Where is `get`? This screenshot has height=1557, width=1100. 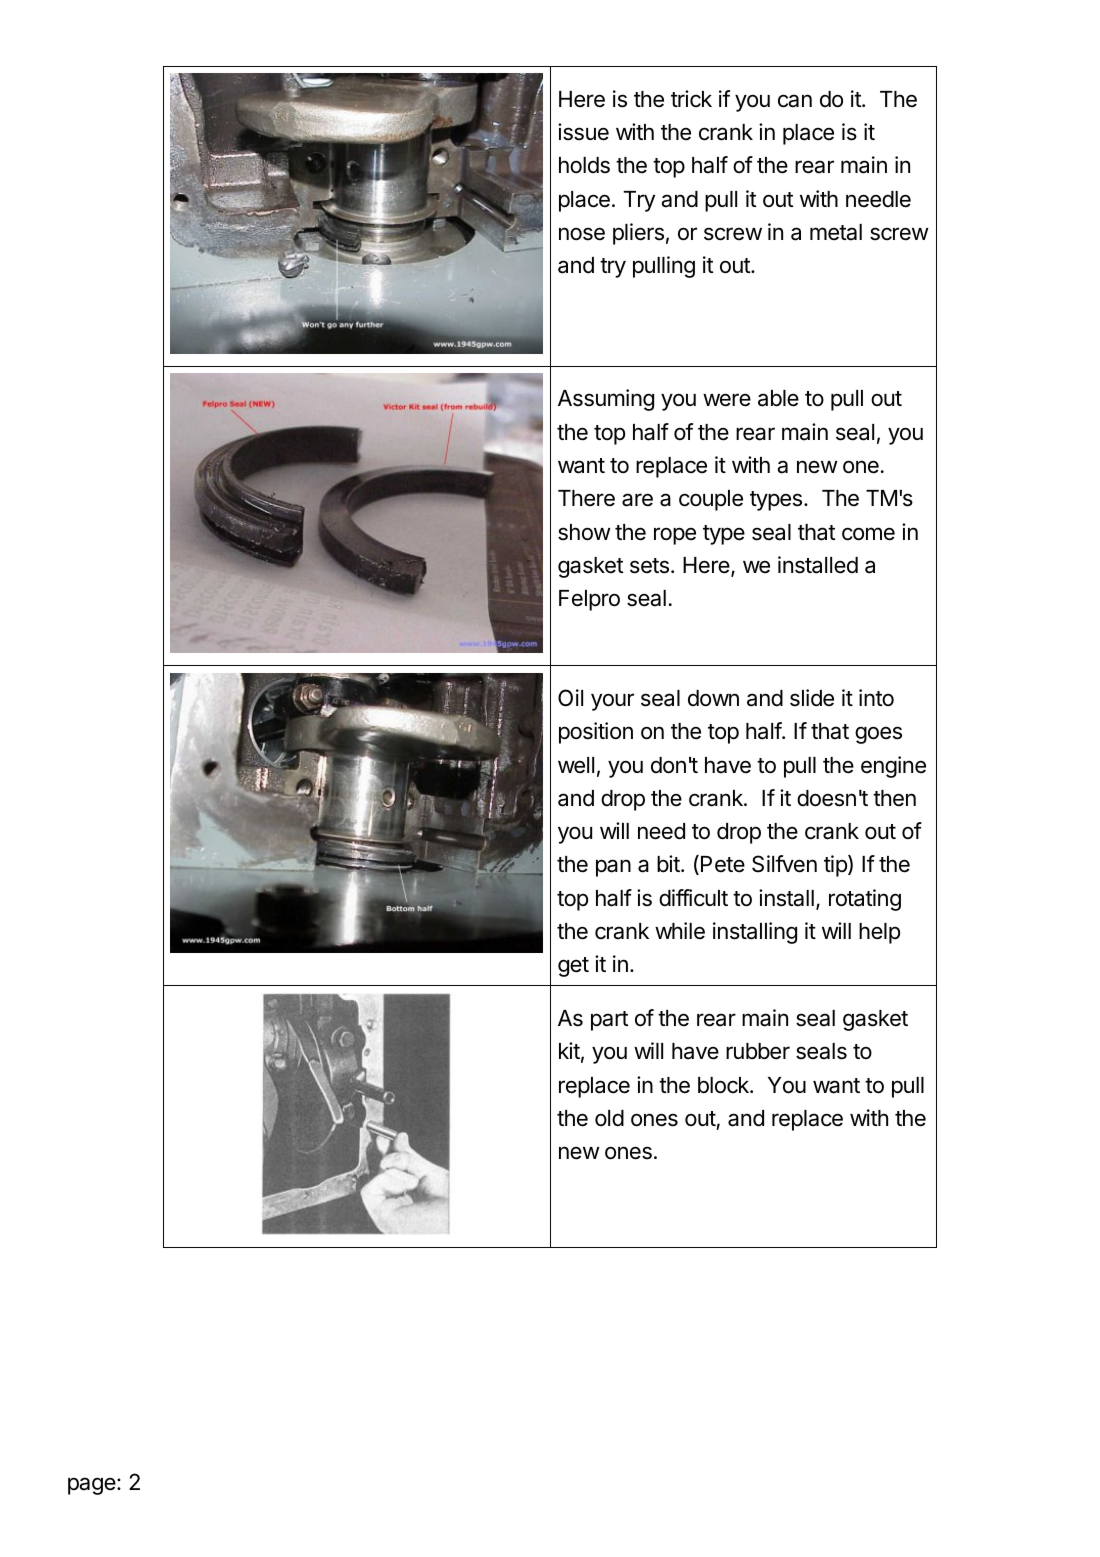 get is located at coordinates (573, 967).
